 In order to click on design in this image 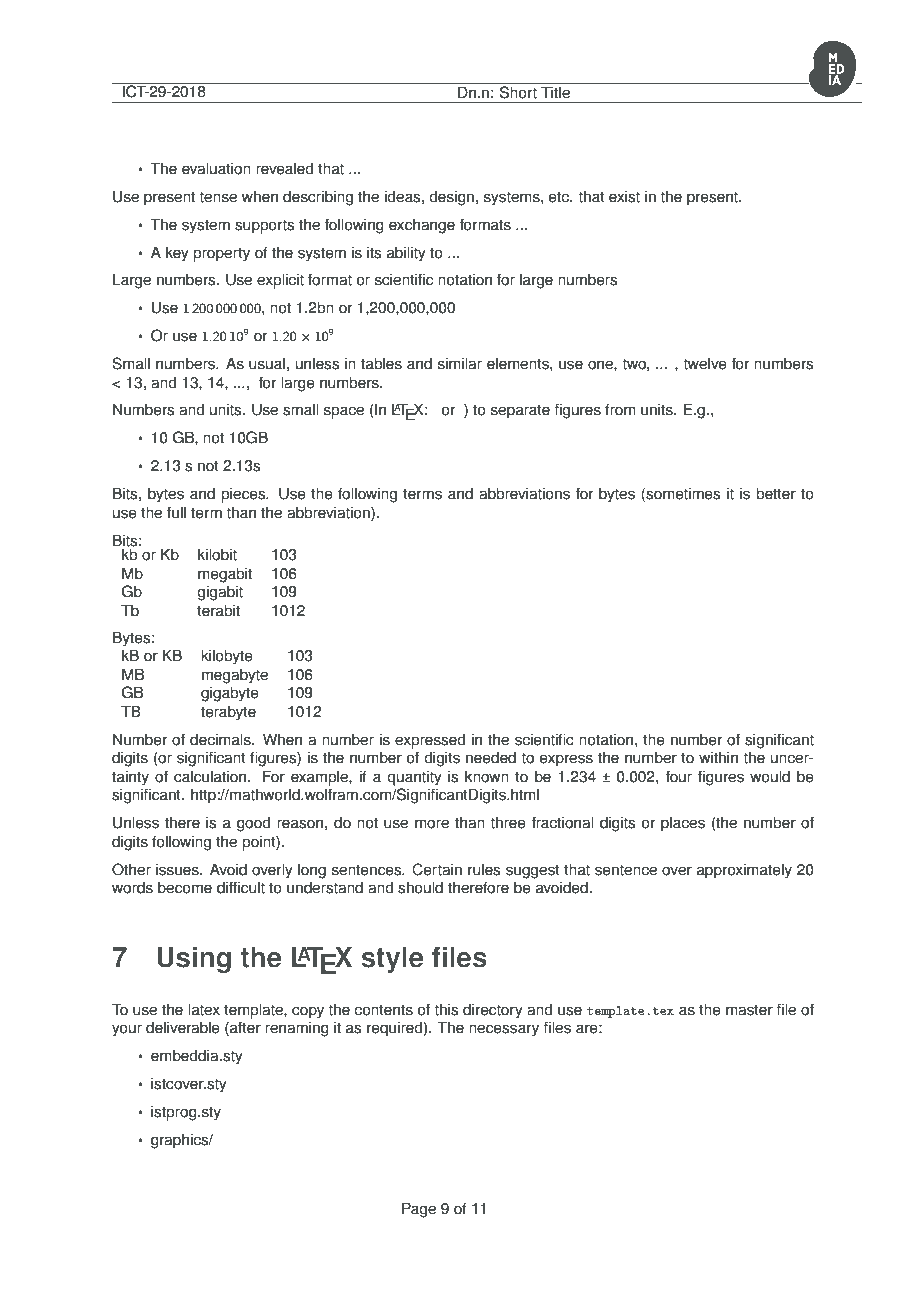, I will do `click(451, 198)`.
